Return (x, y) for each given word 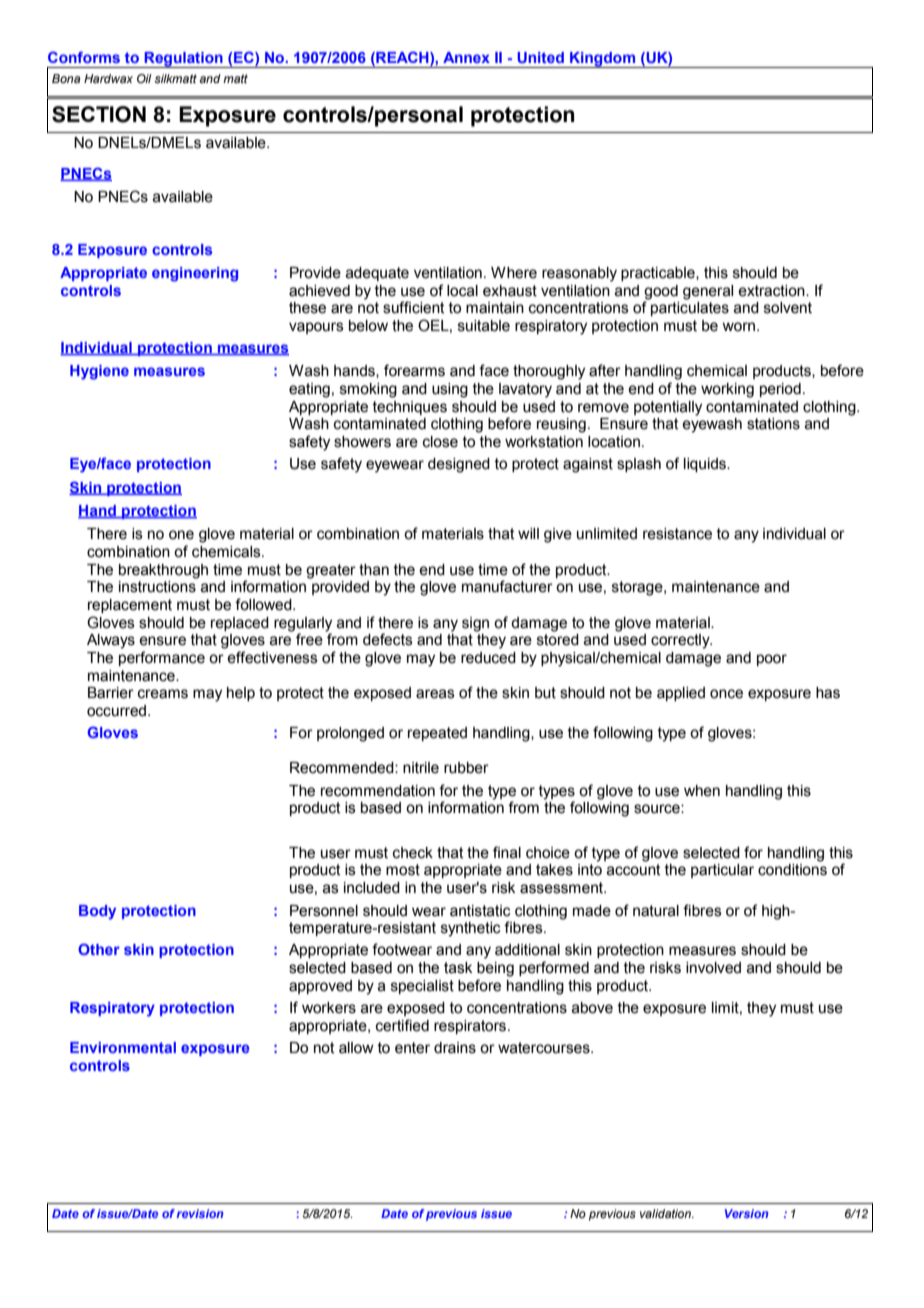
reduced (488, 658)
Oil (144, 78)
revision (200, 1213)
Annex (466, 57)
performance (162, 658)
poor (772, 660)
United (540, 57)
